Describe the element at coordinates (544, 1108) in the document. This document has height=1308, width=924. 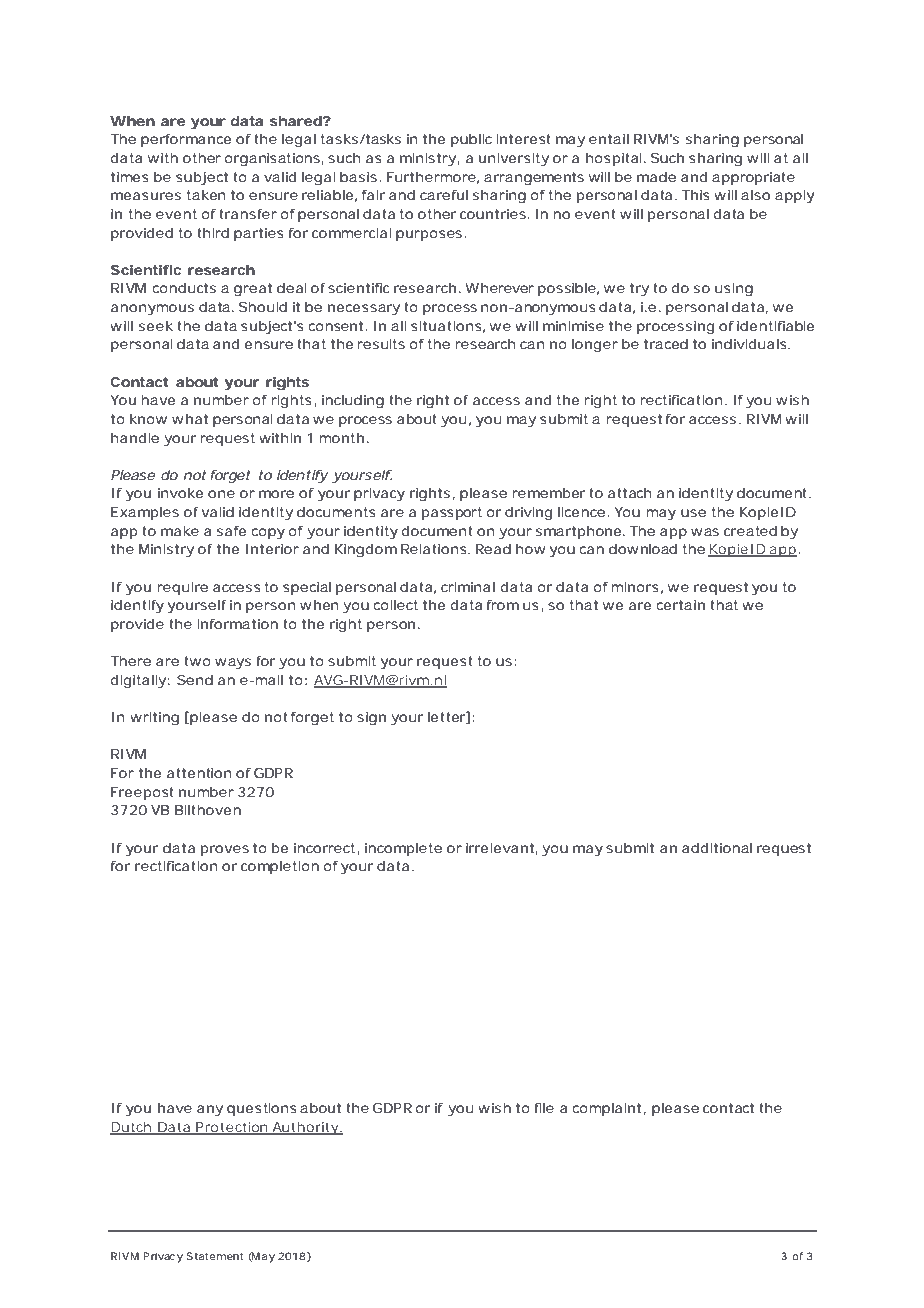
I see `file` at that location.
